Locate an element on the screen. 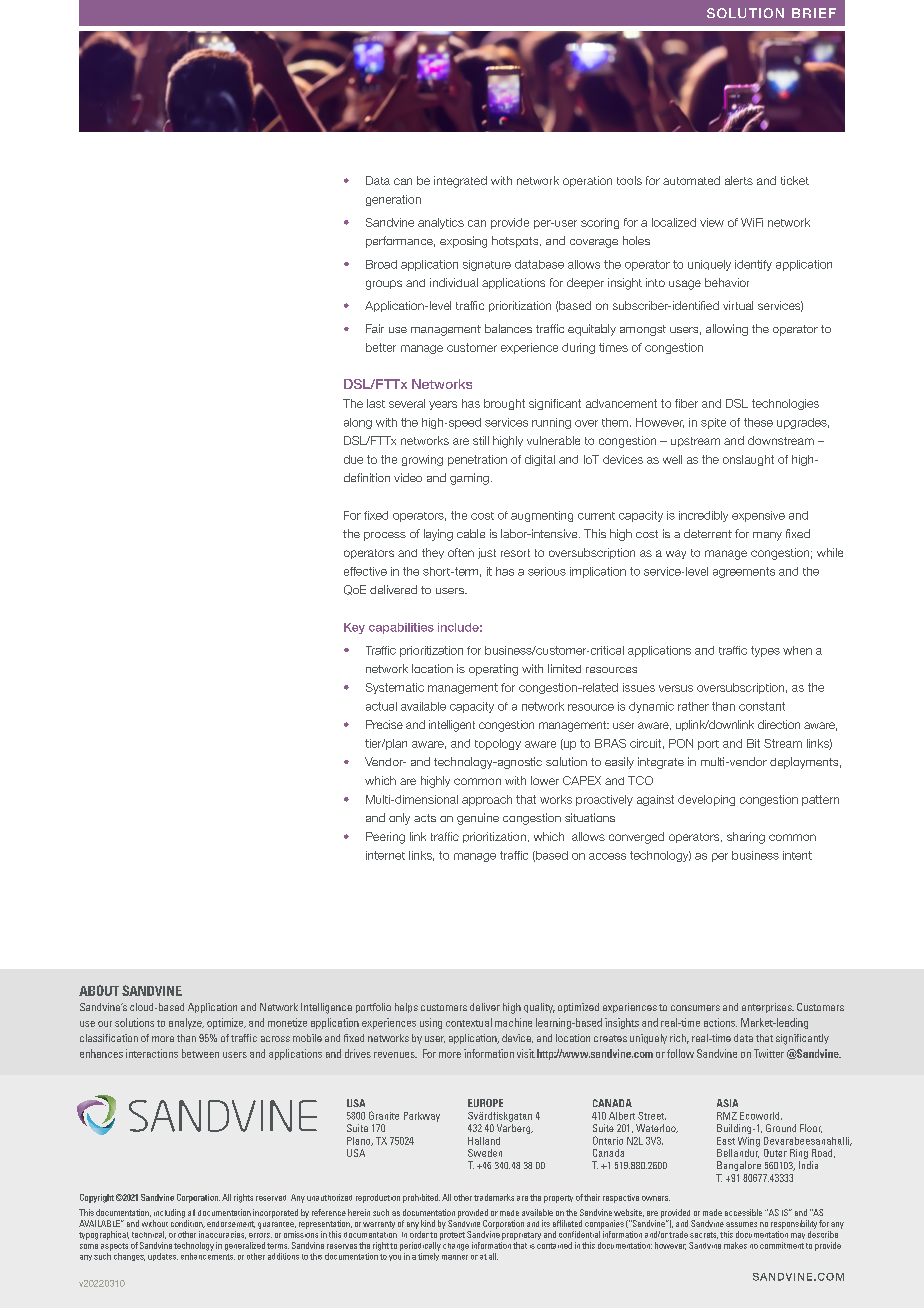 The image size is (924, 1308). operation is located at coordinates (587, 181).
